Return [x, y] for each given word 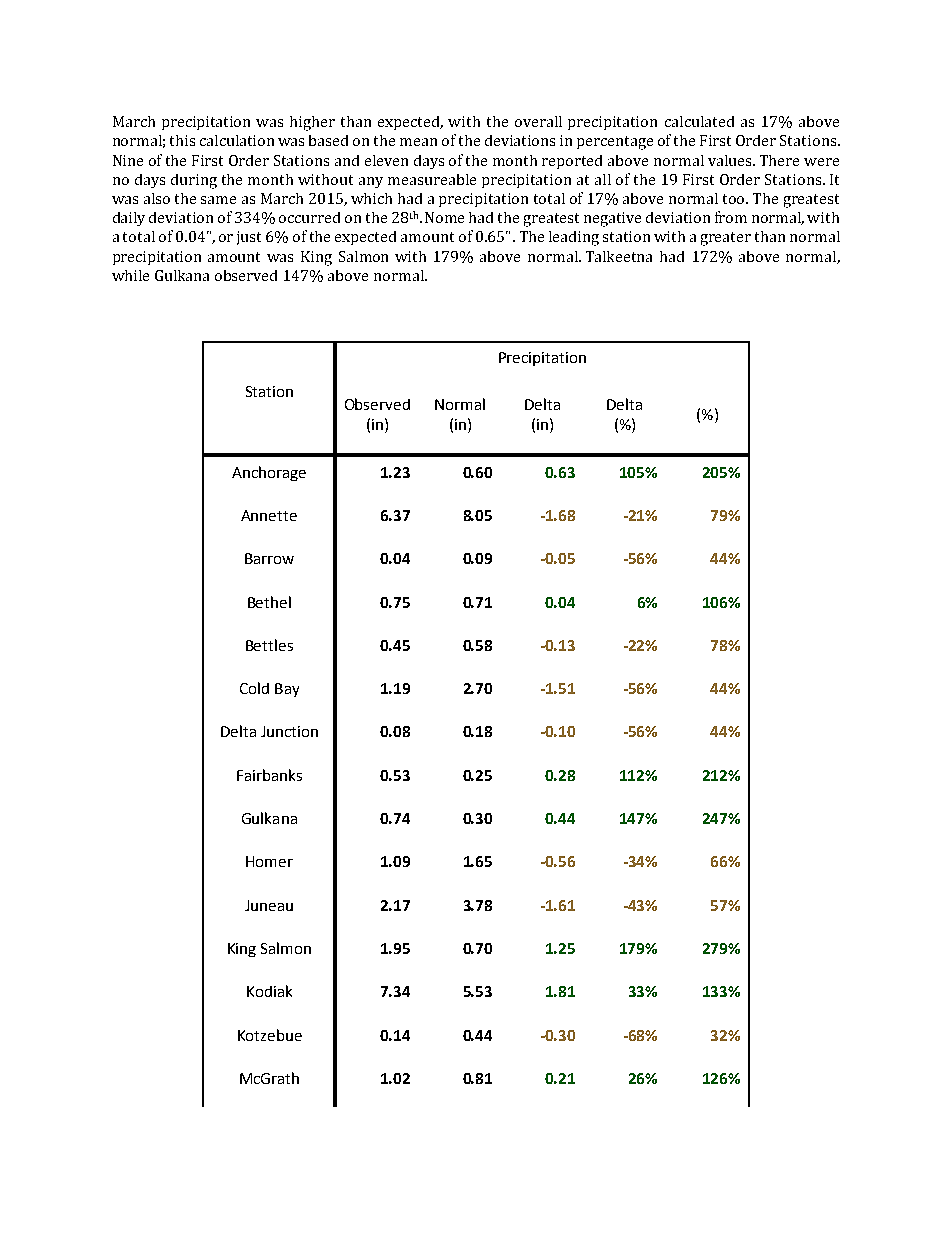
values [731, 160]
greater [726, 239]
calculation [237, 140]
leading [574, 238]
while [130, 275]
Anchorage [269, 473]
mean [418, 142]
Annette [269, 515]
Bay [287, 690]
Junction [289, 731]
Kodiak [269, 991]
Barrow [269, 558]
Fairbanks [269, 775]
